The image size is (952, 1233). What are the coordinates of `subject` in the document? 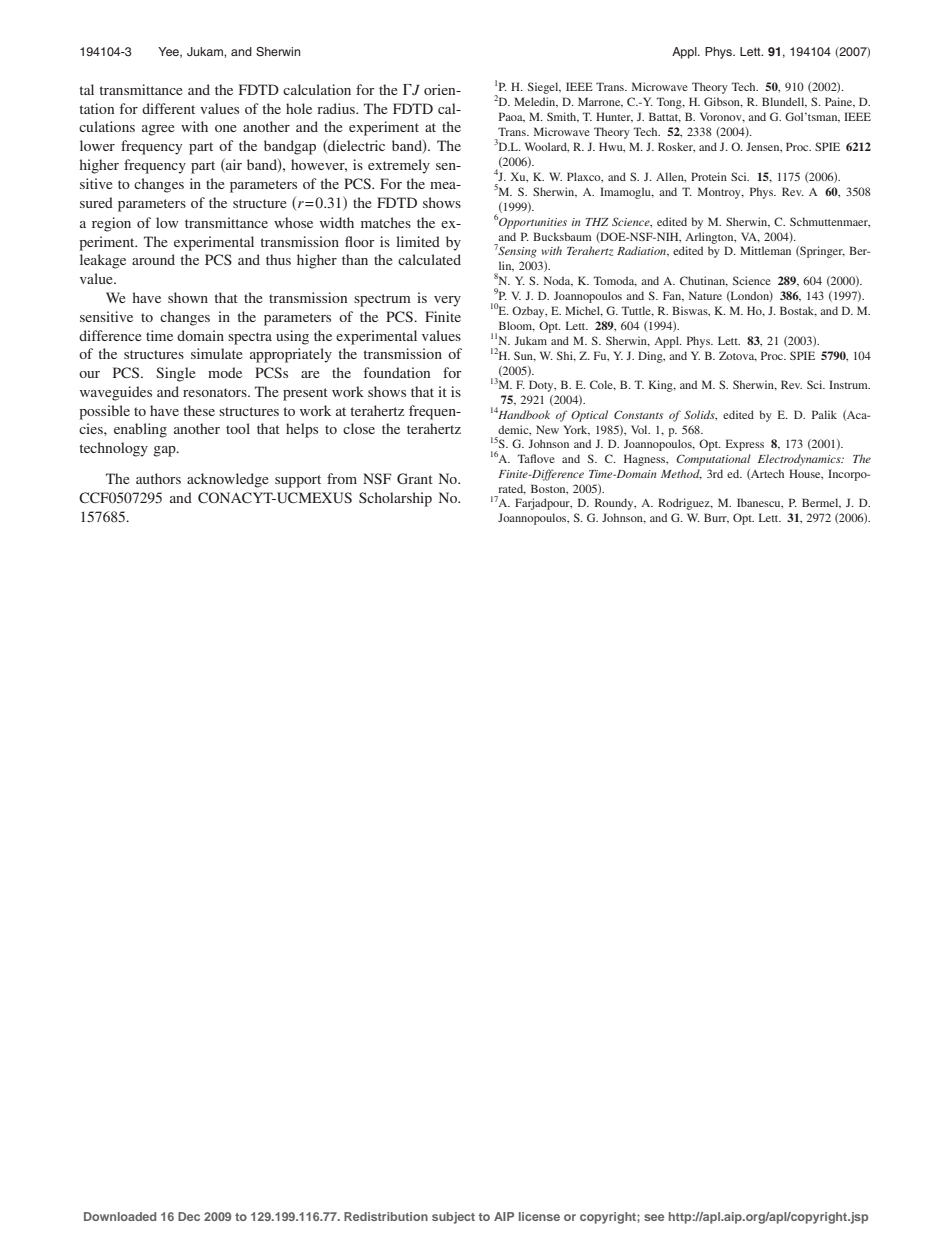 It's located at (453, 1218).
